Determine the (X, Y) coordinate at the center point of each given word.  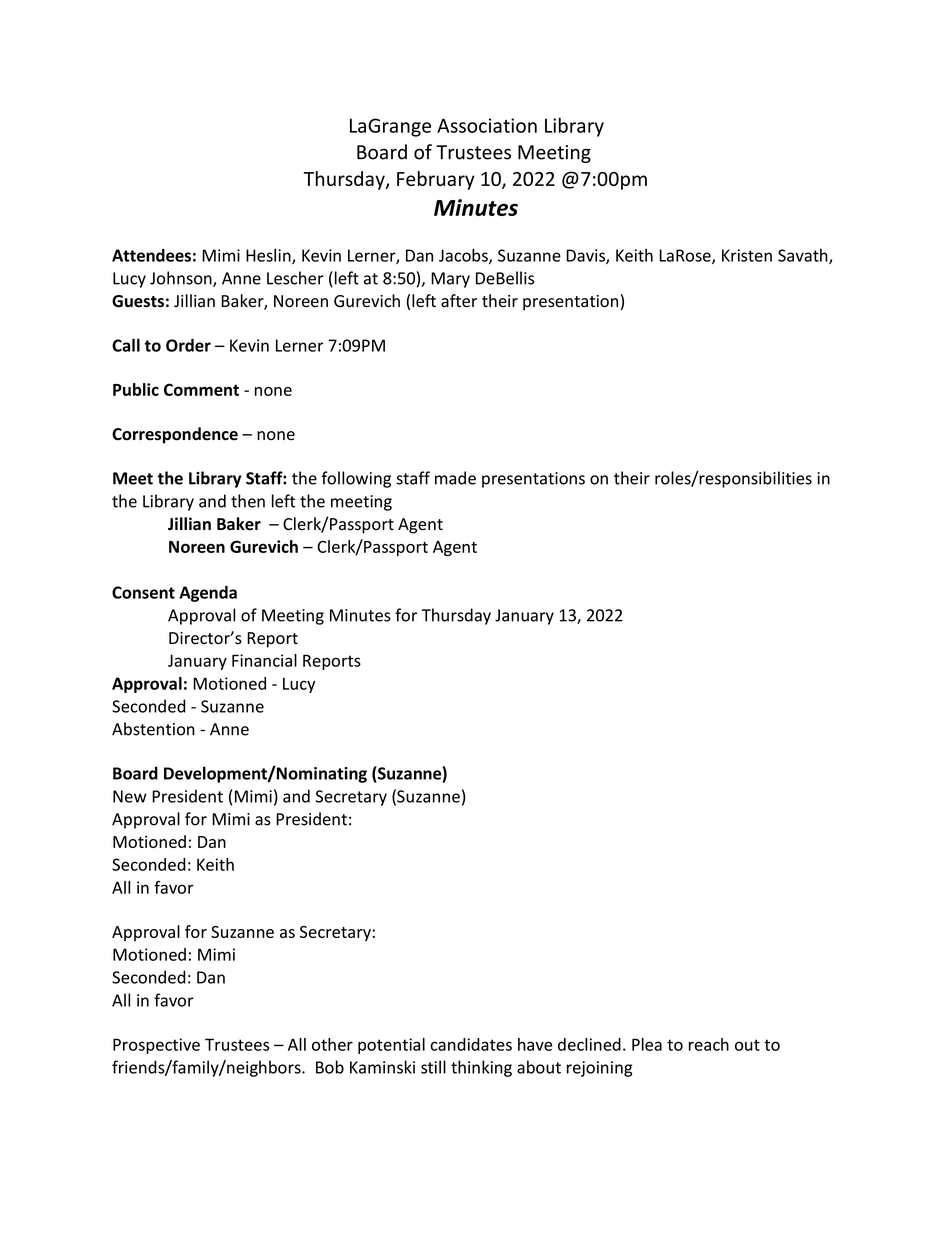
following (356, 479)
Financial (264, 660)
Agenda (208, 593)
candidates (471, 1044)
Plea (647, 1044)
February (436, 180)
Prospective (156, 1046)
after (459, 301)
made (455, 478)
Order (188, 345)
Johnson (182, 279)
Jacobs (464, 256)
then (248, 501)
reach (709, 1044)
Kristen (747, 255)
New (130, 796)
